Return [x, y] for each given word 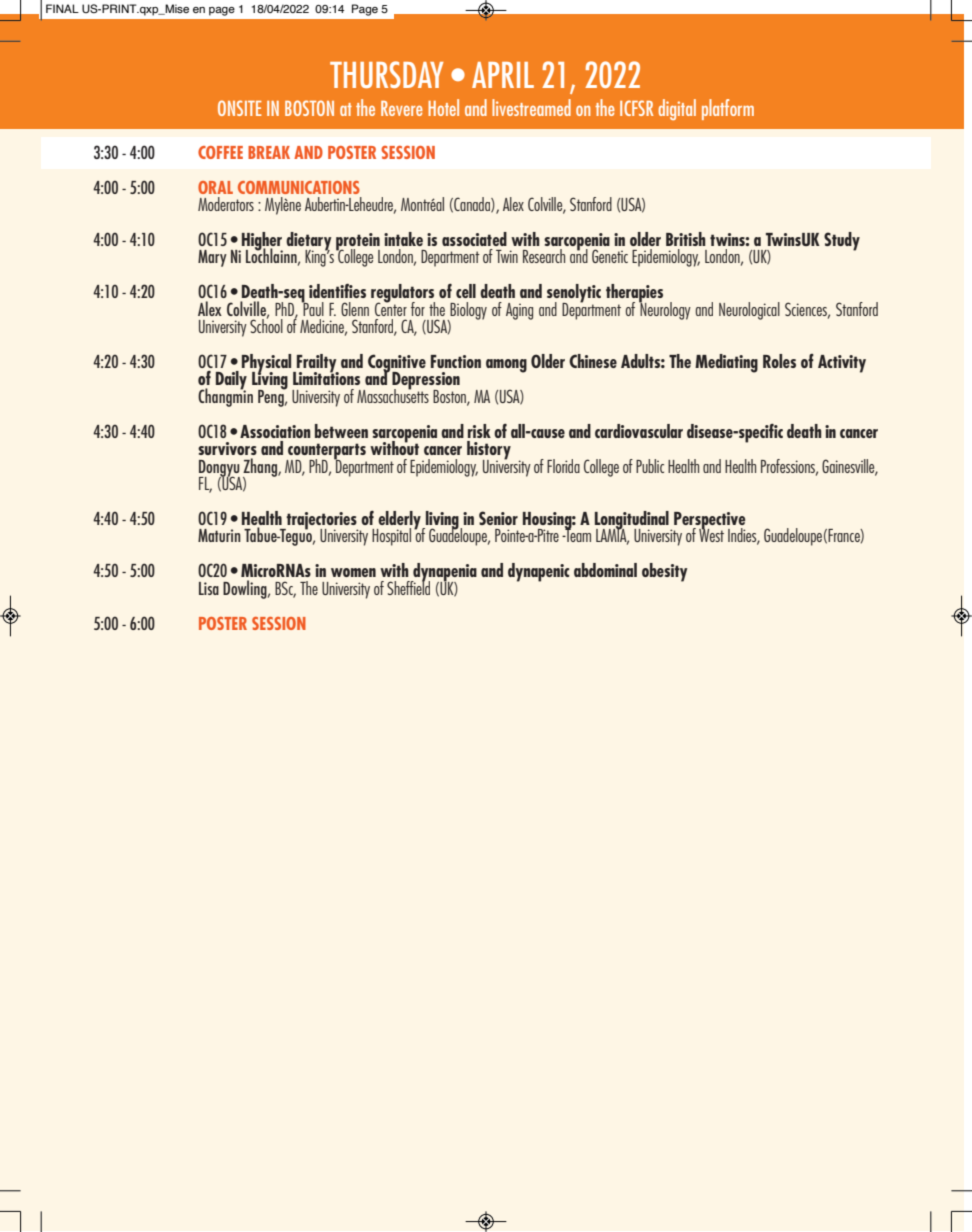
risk [479, 431]
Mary [212, 258]
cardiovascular [639, 431]
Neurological [749, 311]
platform [728, 109]
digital [677, 109]
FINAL [62, 8]
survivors [227, 448]
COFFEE [220, 152]
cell [466, 291]
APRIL [503, 75]
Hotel [443, 107]
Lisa [209, 588]
